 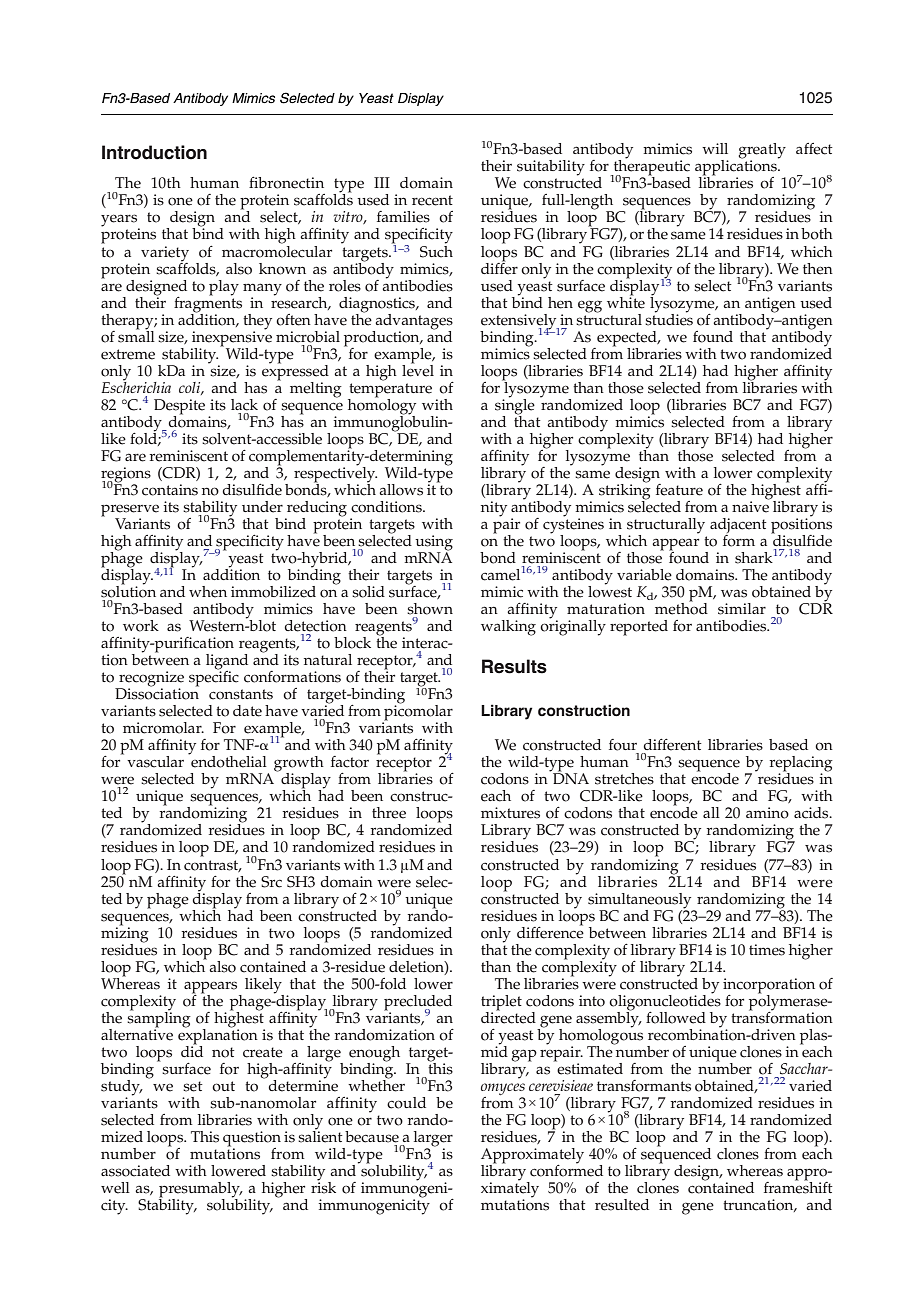 What do you see at coordinates (432, 200) in the document?
I see `recent` at bounding box center [432, 200].
